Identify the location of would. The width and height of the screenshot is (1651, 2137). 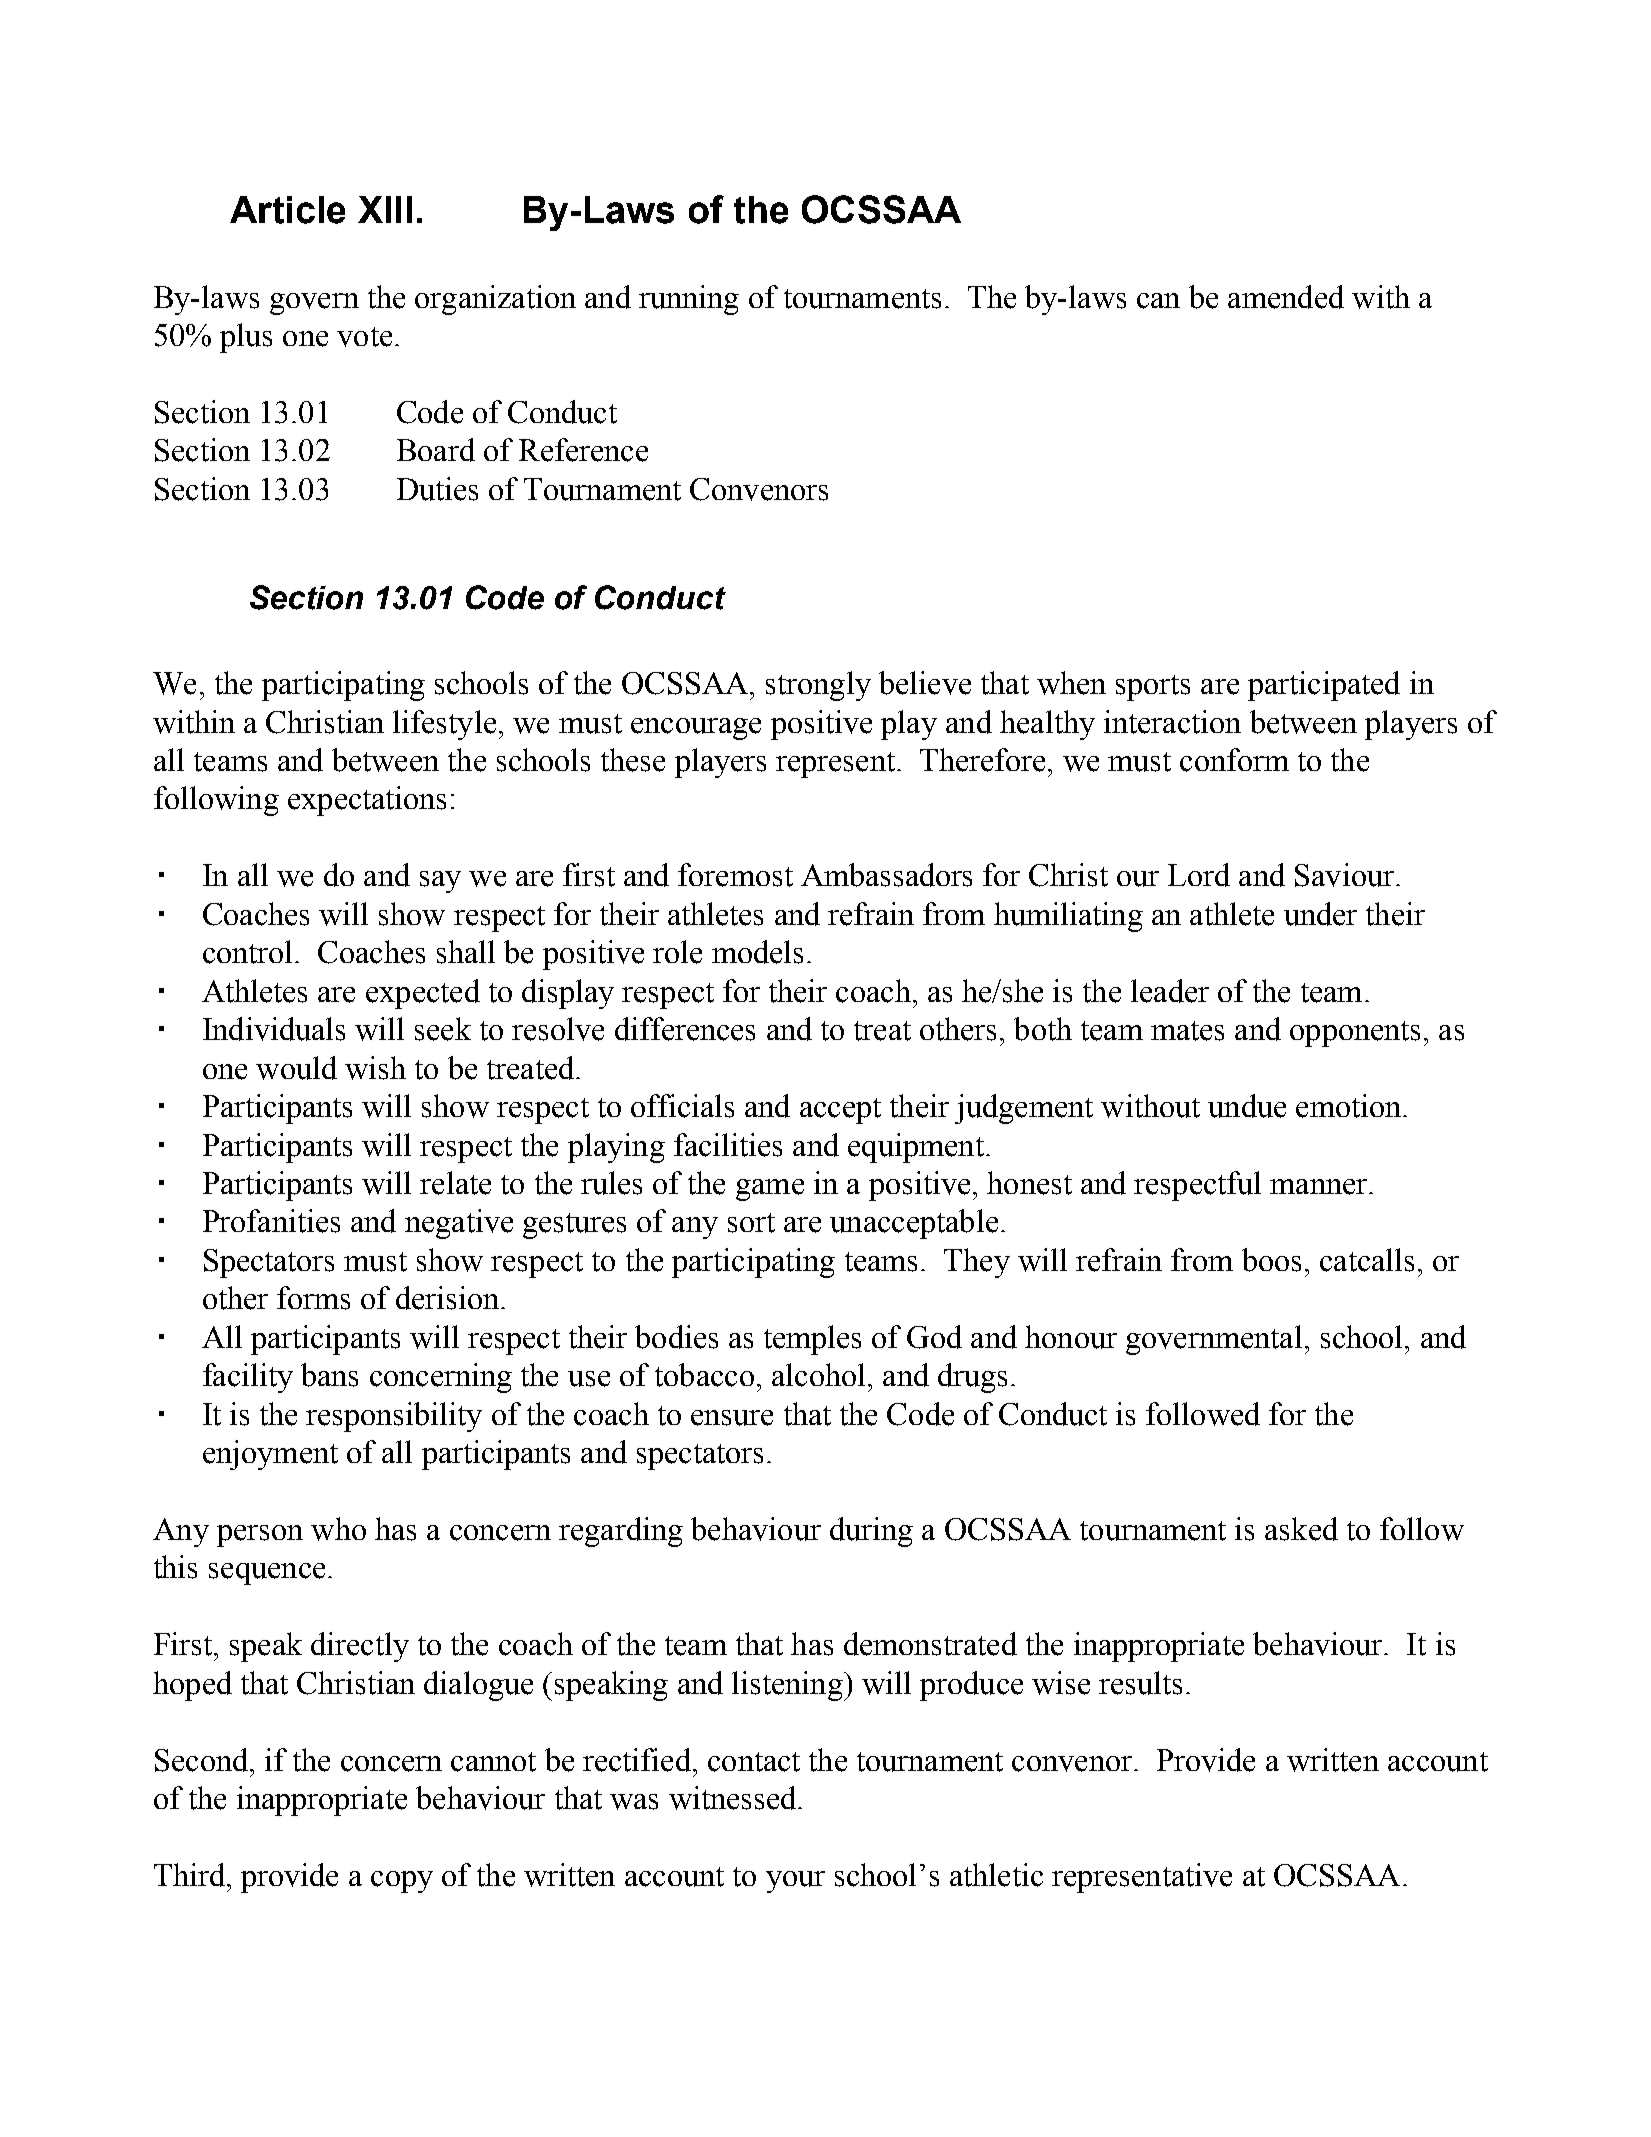
(296, 1068).
